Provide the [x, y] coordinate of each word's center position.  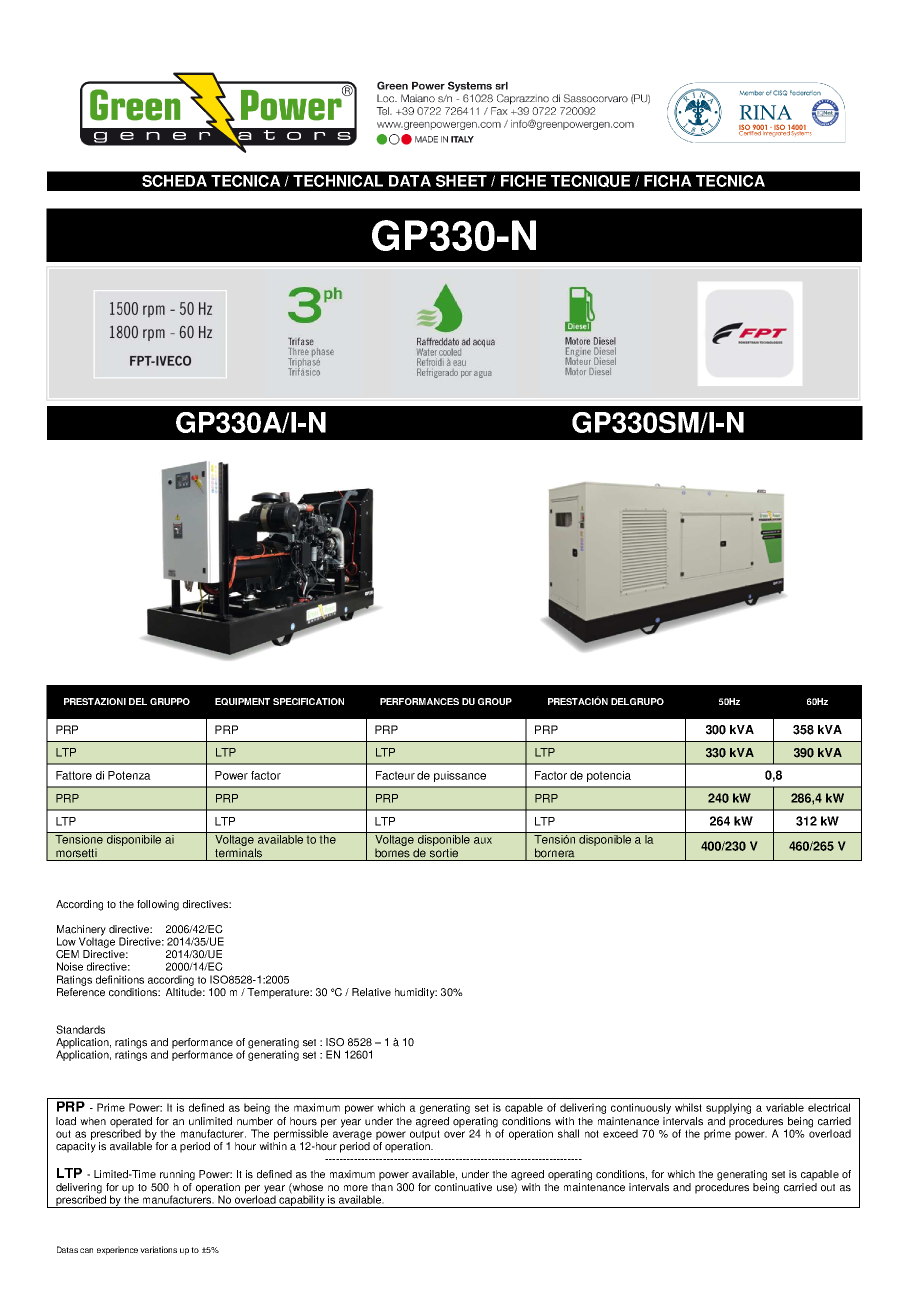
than [382, 1187]
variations [158, 1249]
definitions [120, 979]
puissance [460, 776]
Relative [371, 992]
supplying [728, 1108]
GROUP [495, 701]
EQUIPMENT [242, 702]
